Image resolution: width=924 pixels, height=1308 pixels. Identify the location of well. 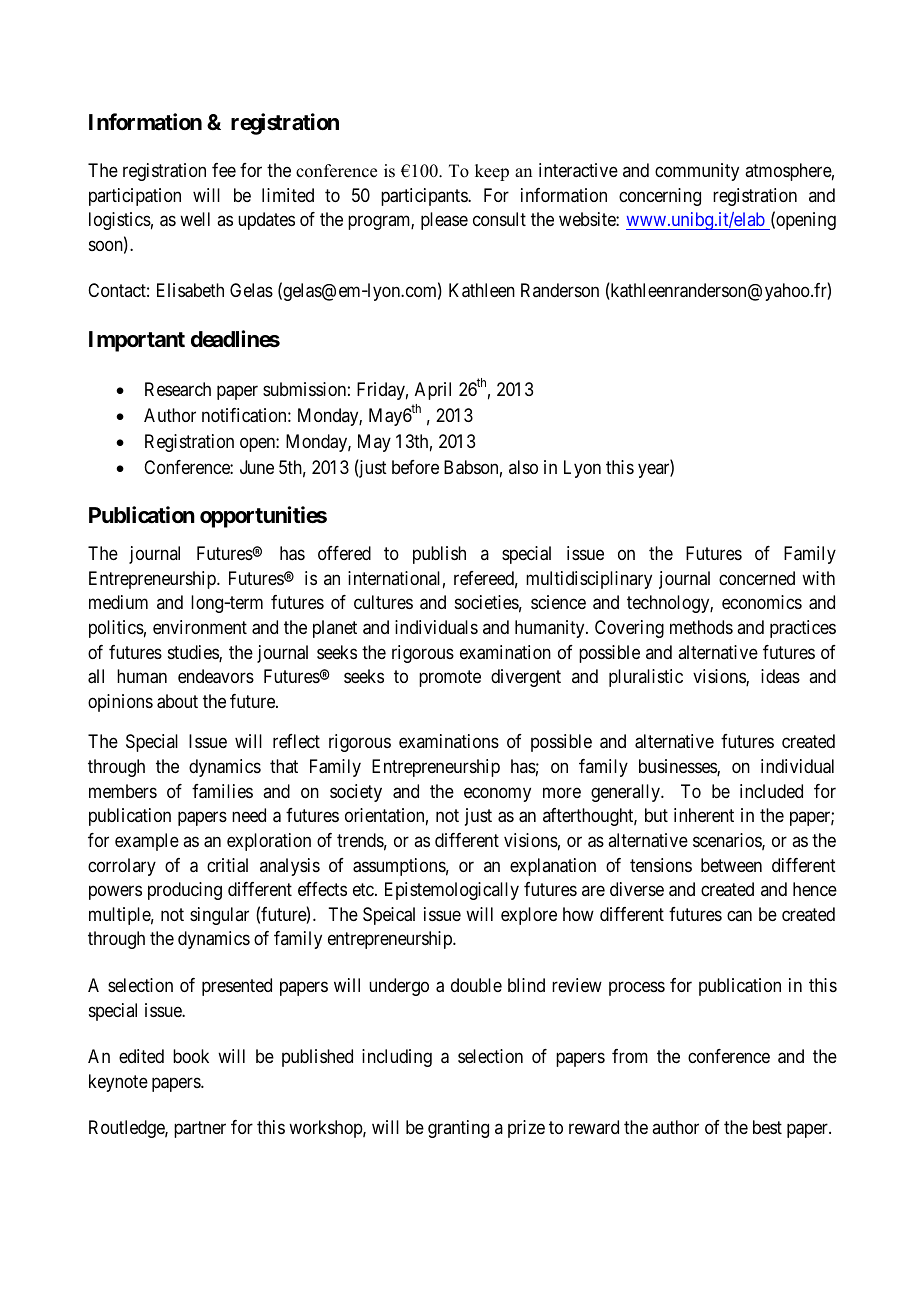
(195, 219).
